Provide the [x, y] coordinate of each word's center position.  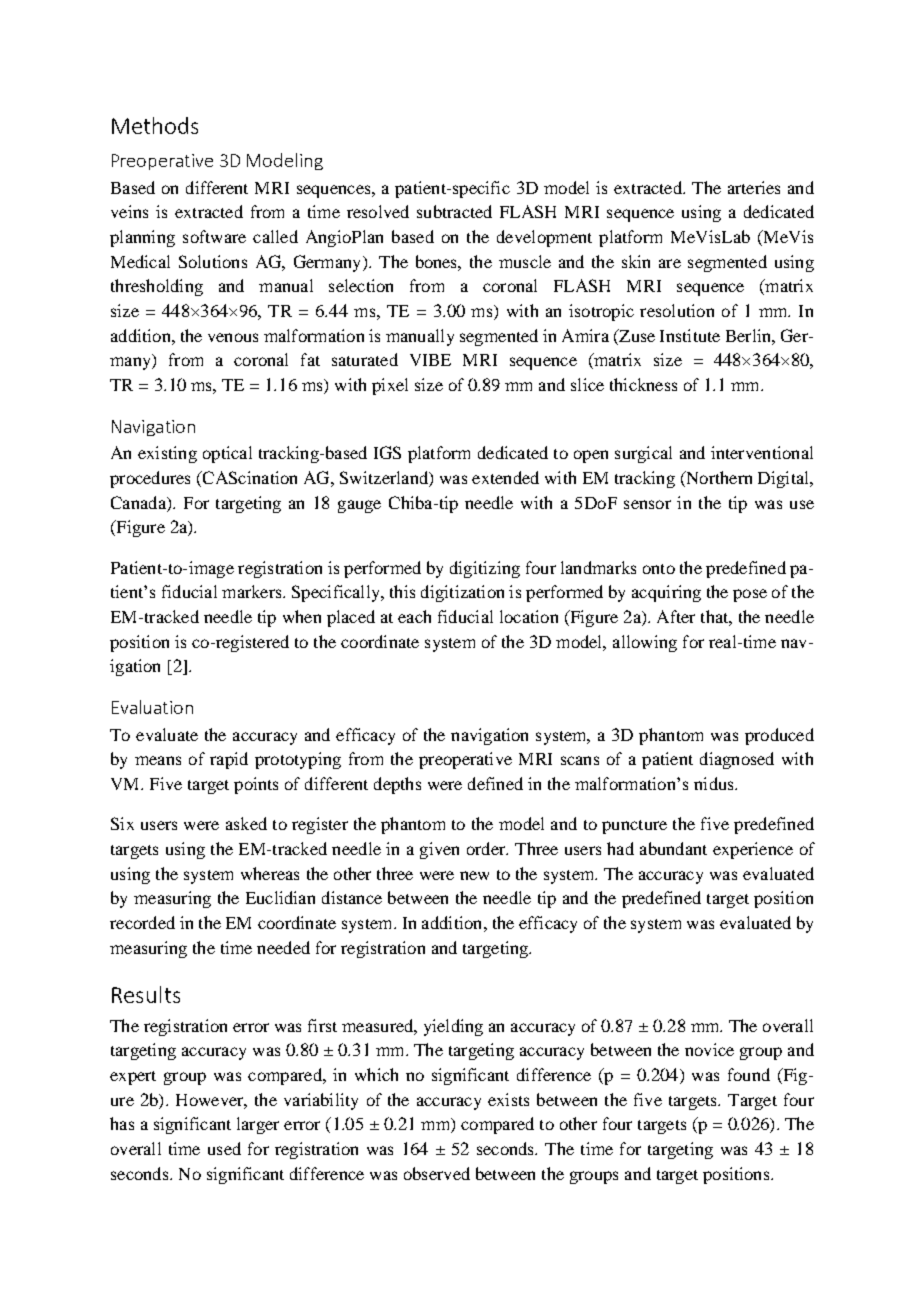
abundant [673, 848]
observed [437, 1173]
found [749, 1074]
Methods [155, 125]
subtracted [454, 211]
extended [505, 477]
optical [227, 454]
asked [246, 823]
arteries [754, 187]
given [439, 850]
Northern [718, 479]
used [224, 1148]
